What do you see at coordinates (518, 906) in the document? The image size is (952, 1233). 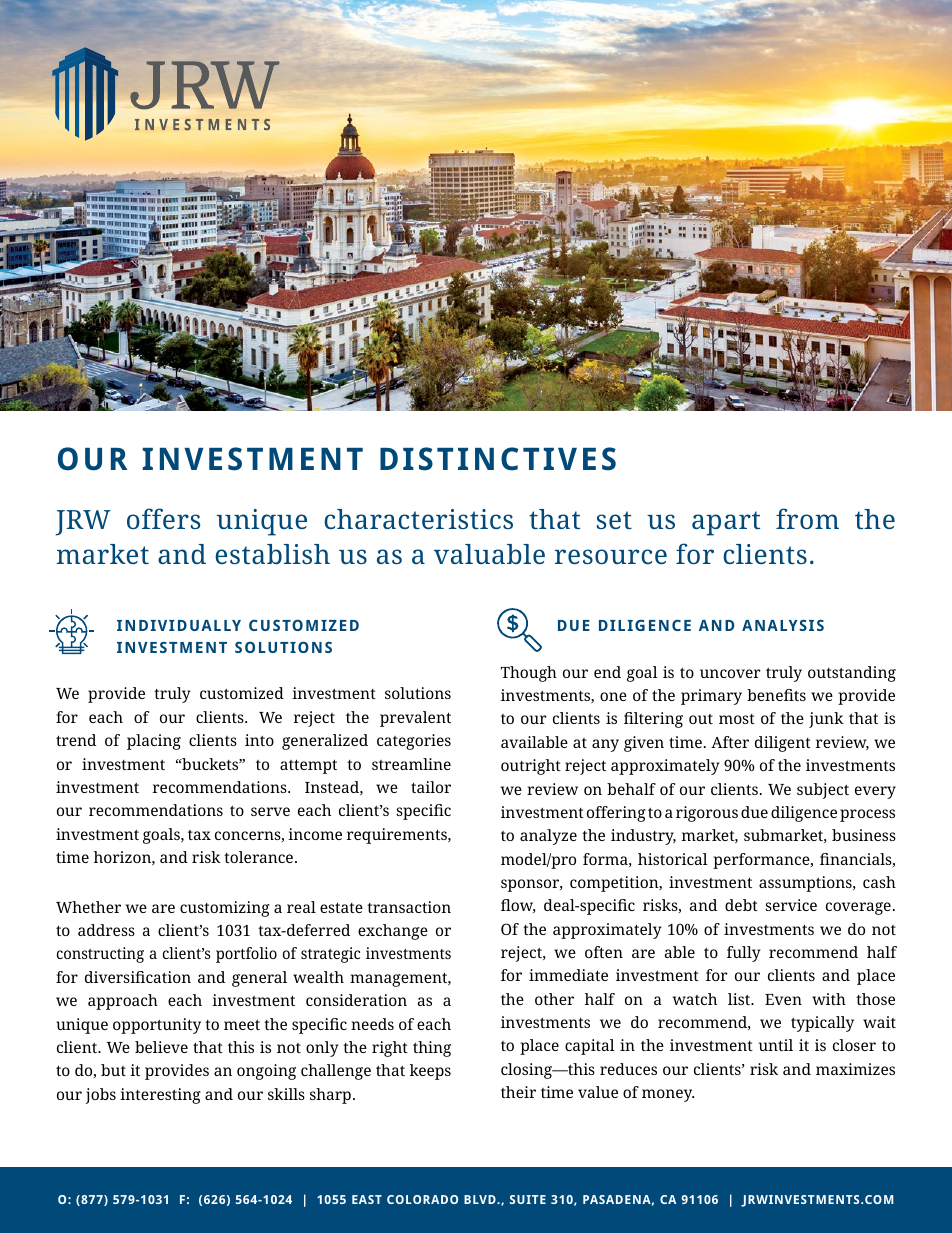 I see `flow` at bounding box center [518, 906].
